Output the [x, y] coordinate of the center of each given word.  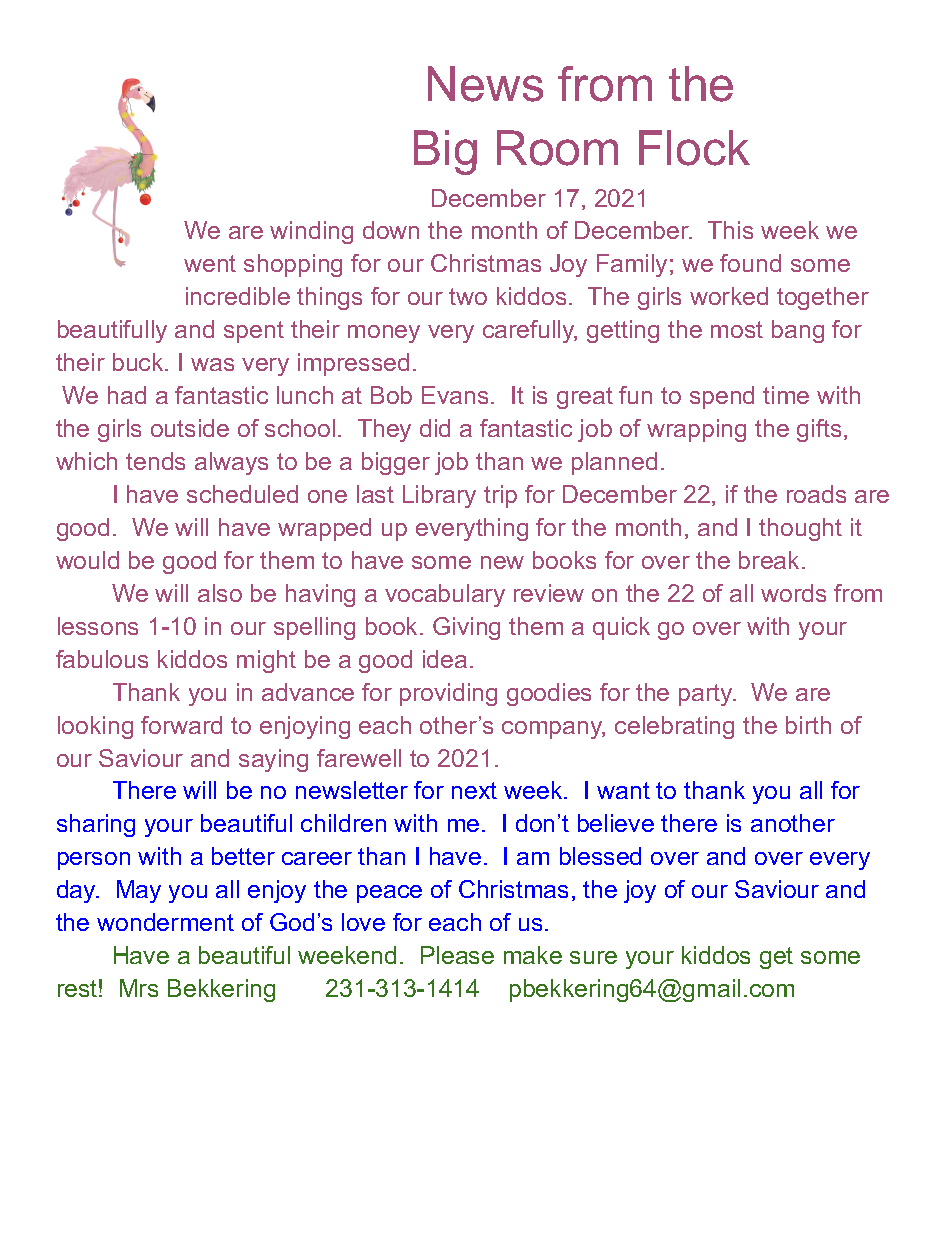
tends [155, 461]
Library [439, 496]
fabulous [102, 659]
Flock [694, 148]
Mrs [139, 988]
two [468, 296]
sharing [96, 825]
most [737, 329]
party [707, 695]
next [474, 790]
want [623, 790]
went [210, 263]
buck [139, 362]
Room [557, 148]
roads [816, 494]
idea [445, 659]
